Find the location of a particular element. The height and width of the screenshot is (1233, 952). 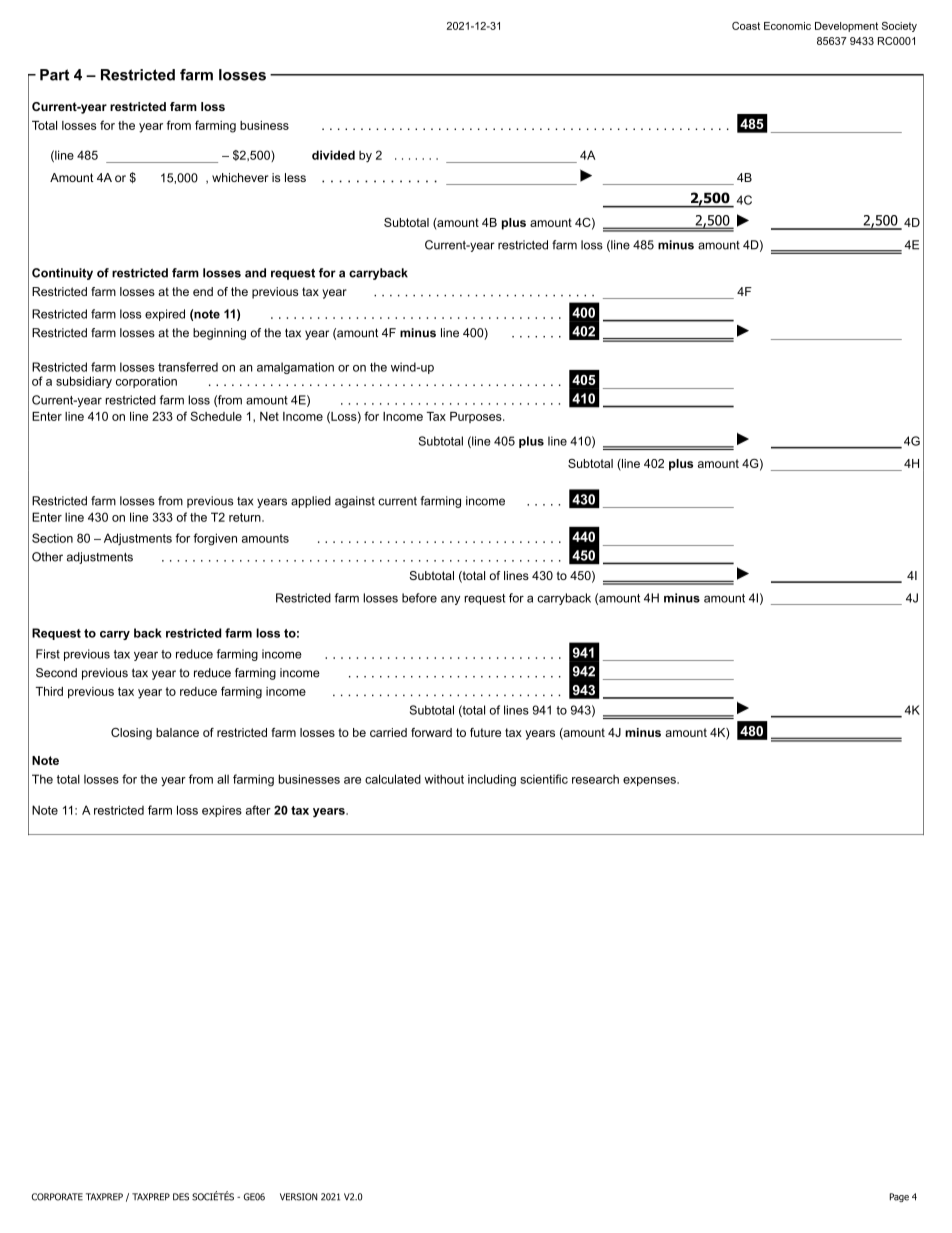

DES is located at coordinates (181, 1197).
